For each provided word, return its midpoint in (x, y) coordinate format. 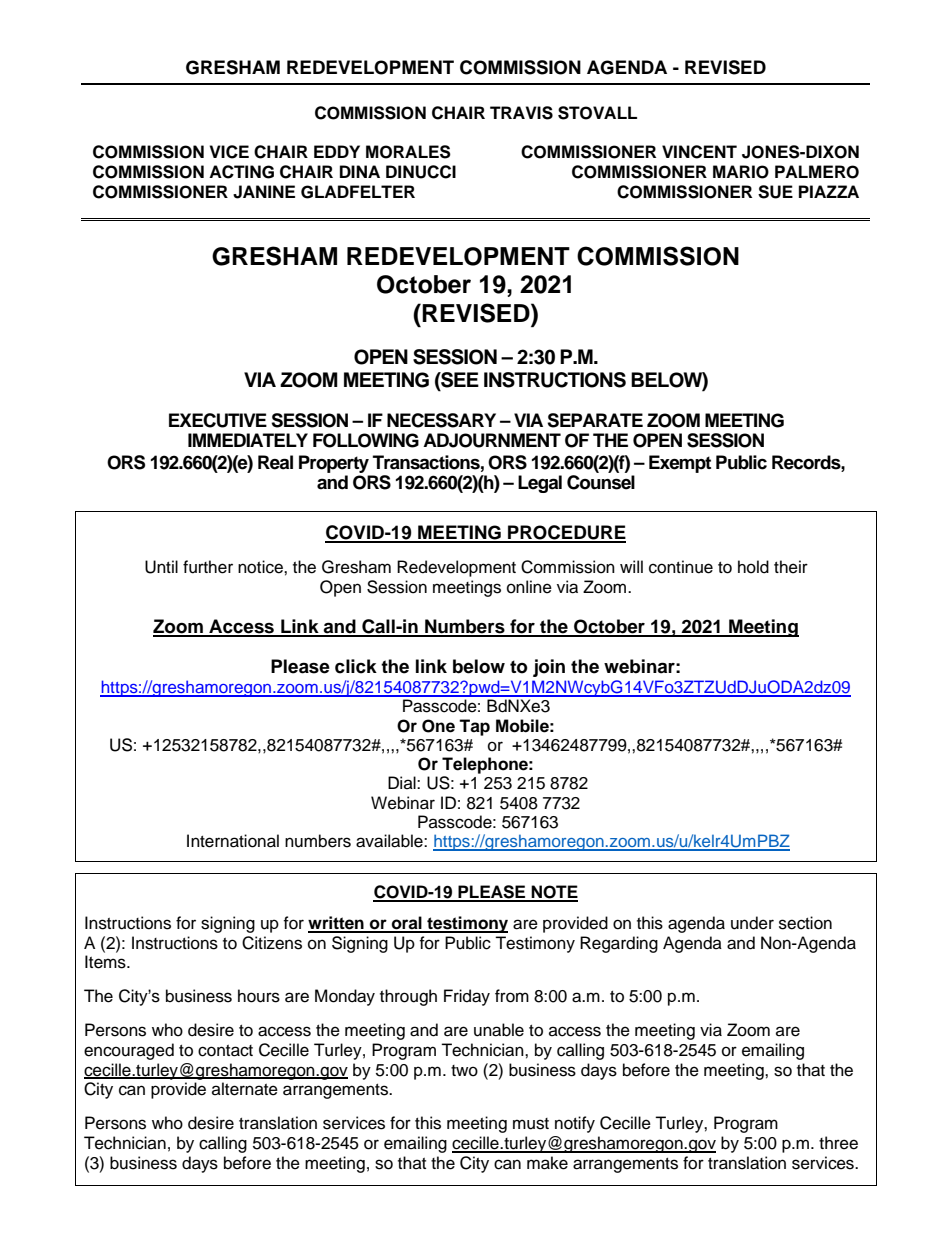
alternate (245, 1089)
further (208, 567)
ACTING (241, 172)
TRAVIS (521, 113)
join (549, 668)
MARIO (741, 172)
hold (753, 567)
